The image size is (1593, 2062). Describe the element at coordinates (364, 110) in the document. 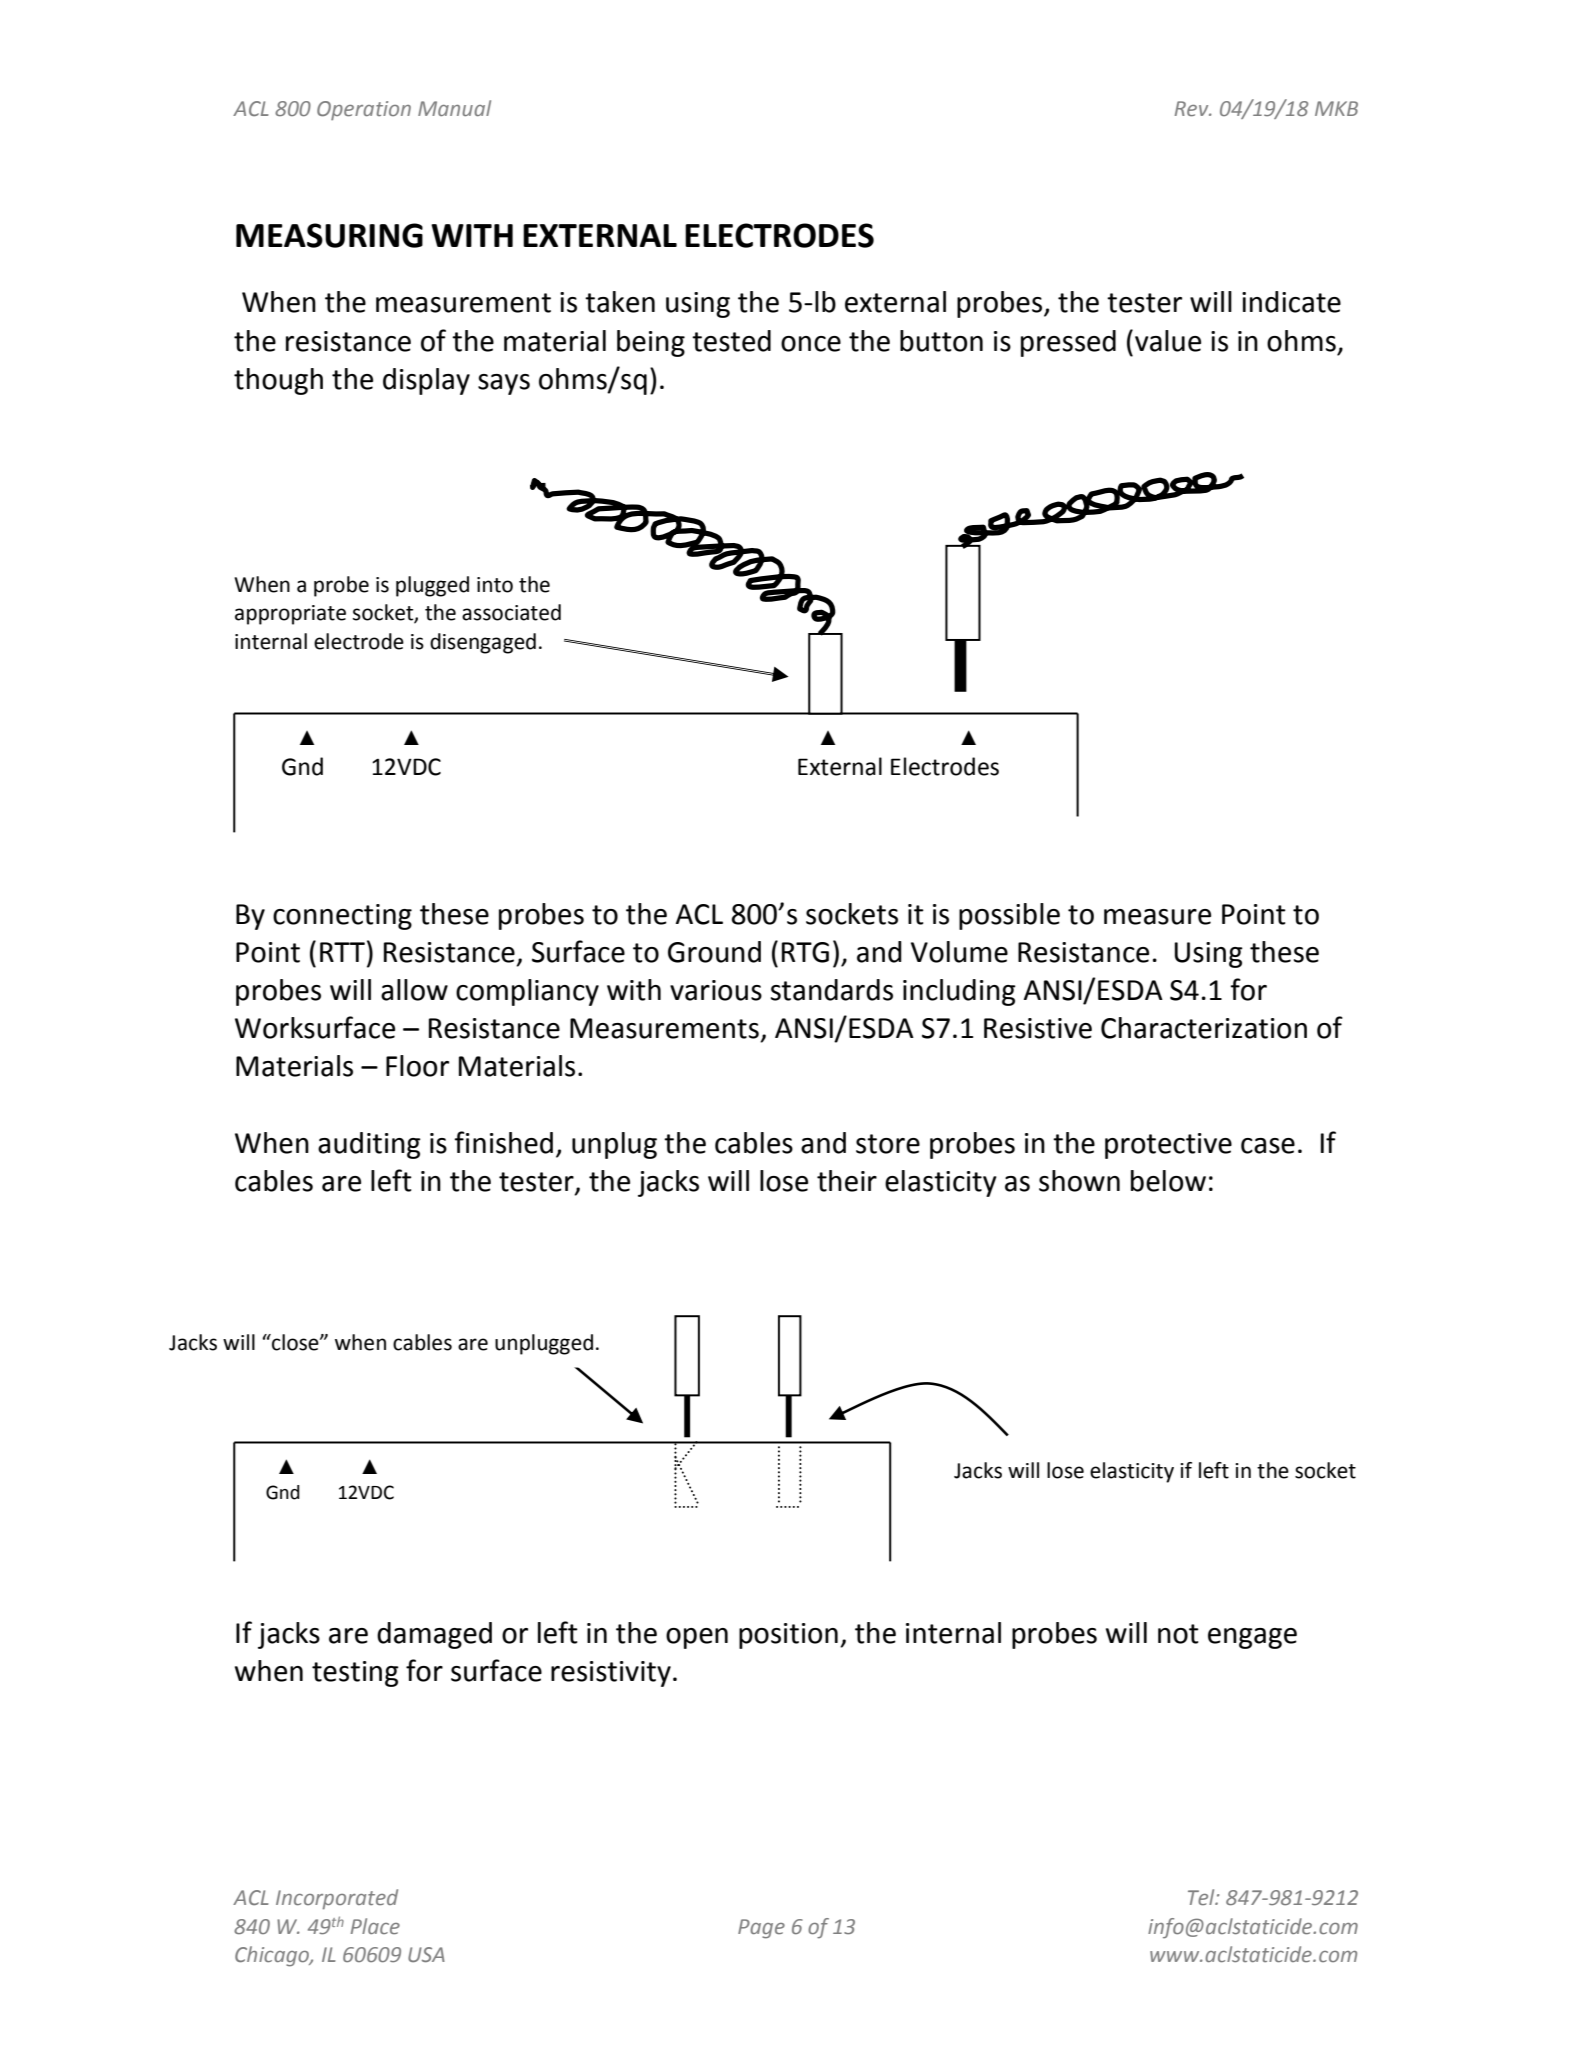

I see `Operation` at that location.
